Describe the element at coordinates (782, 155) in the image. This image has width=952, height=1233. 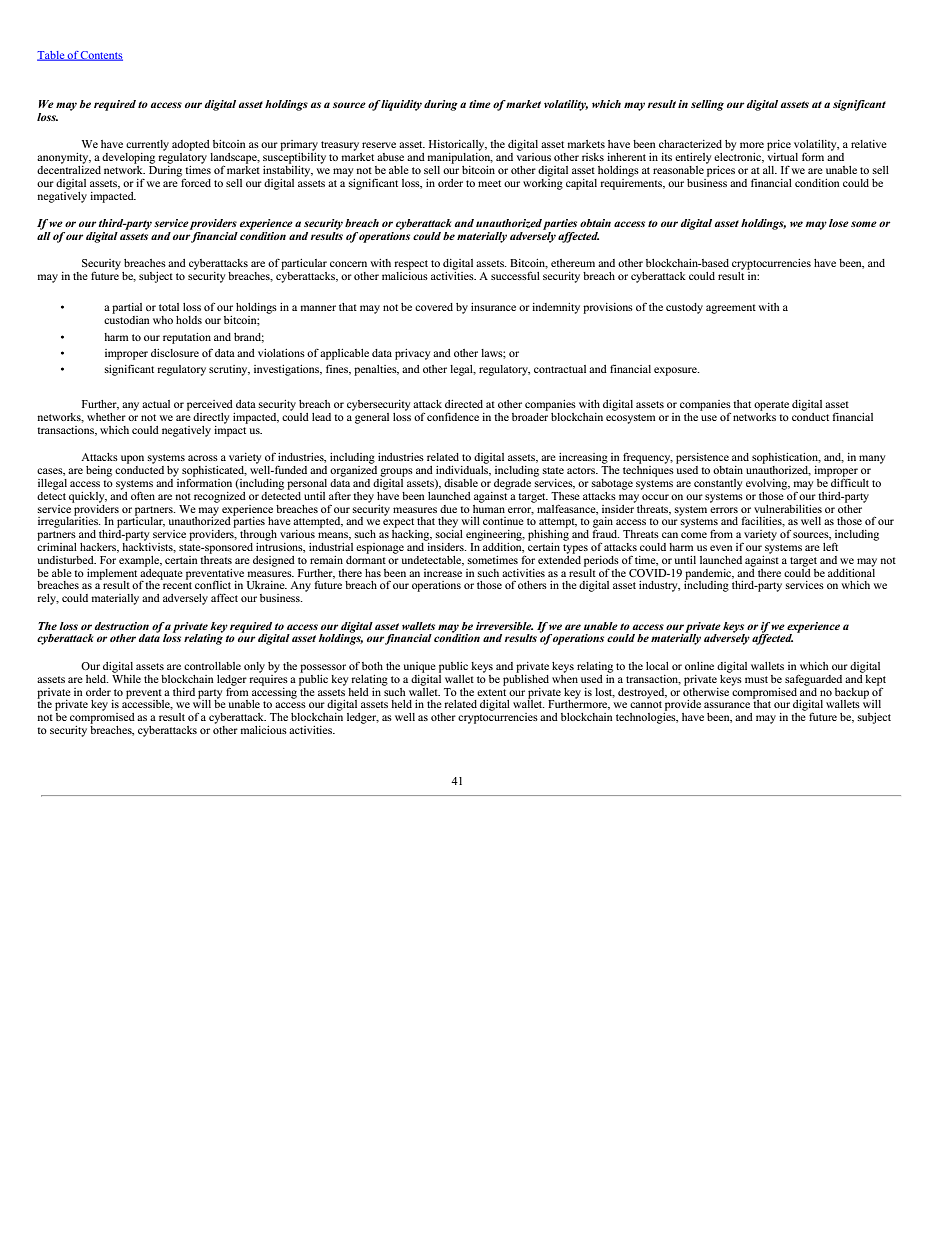
I see `virtual` at that location.
